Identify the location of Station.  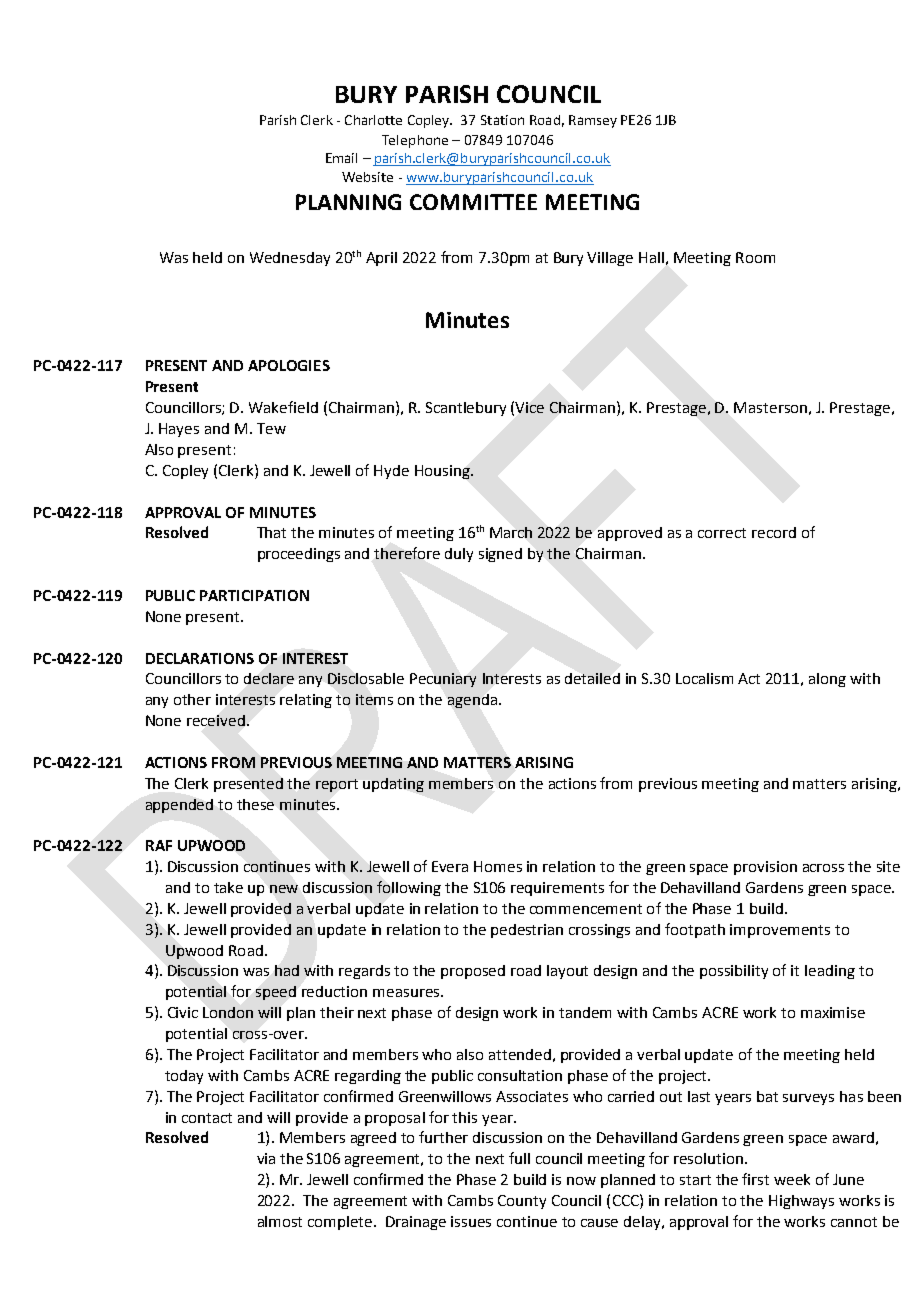
(502, 120).
